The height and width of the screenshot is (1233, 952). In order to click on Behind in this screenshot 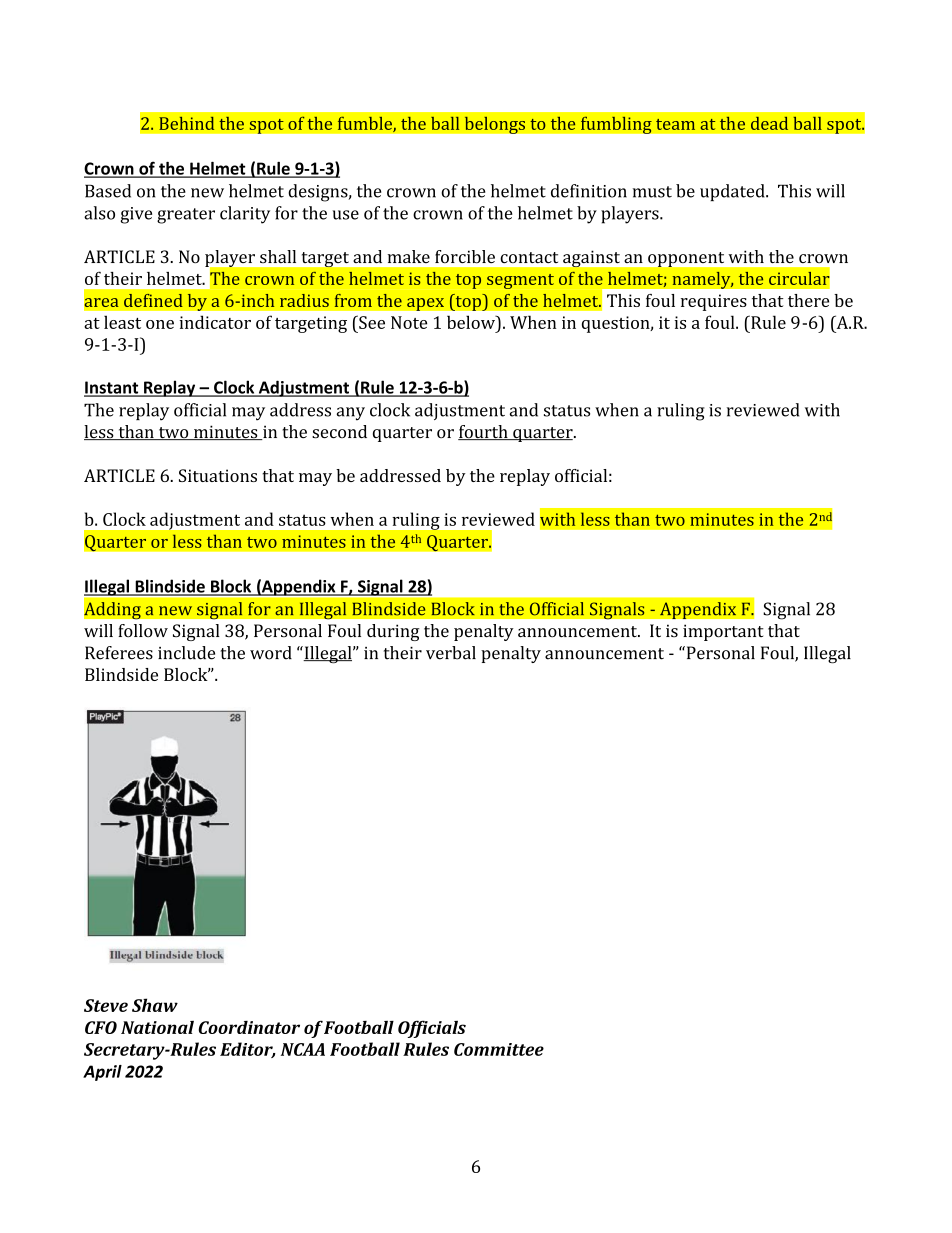, I will do `click(186, 123)`.
